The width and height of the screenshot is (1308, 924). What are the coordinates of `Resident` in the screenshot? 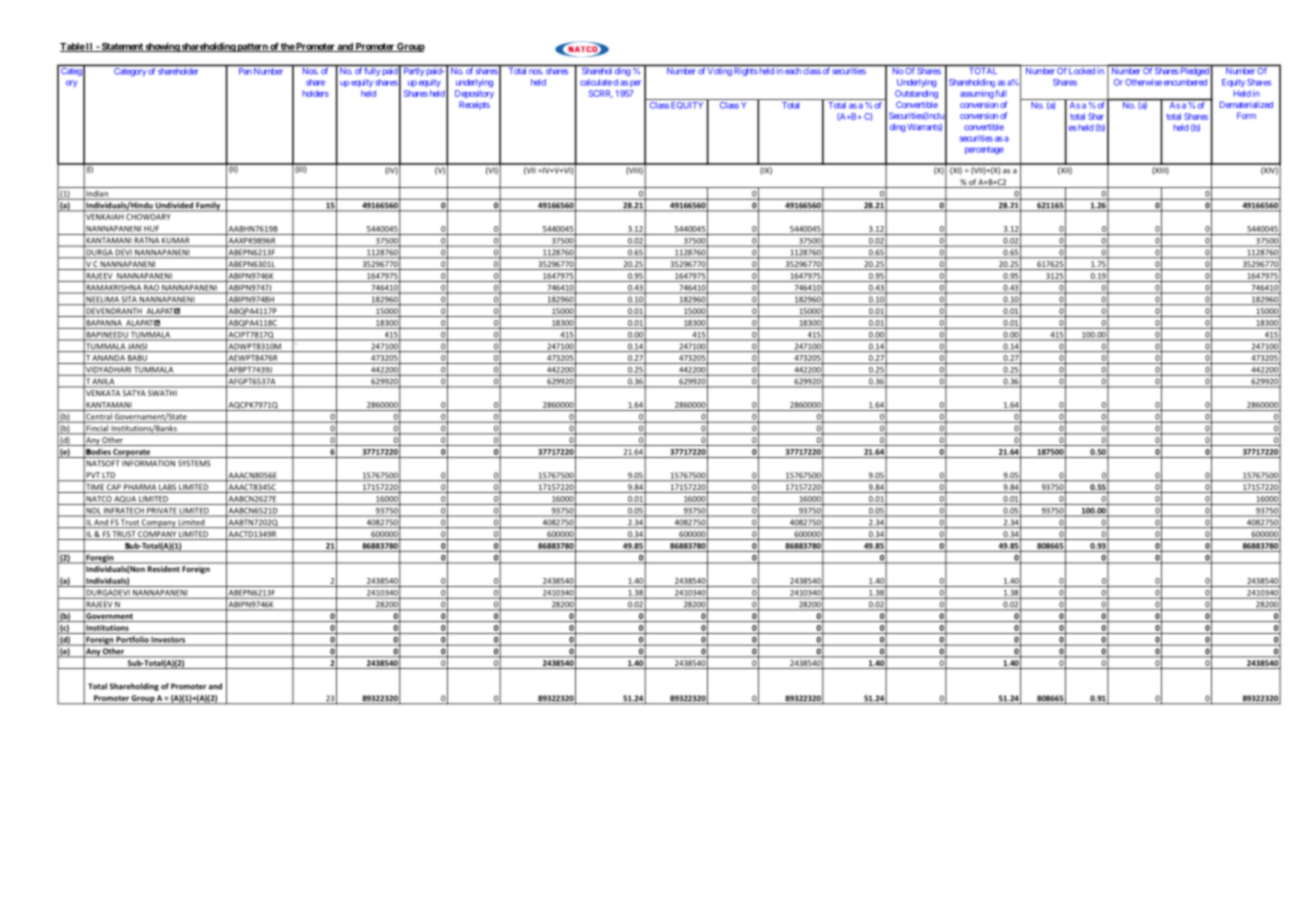 It's located at (164, 567).
